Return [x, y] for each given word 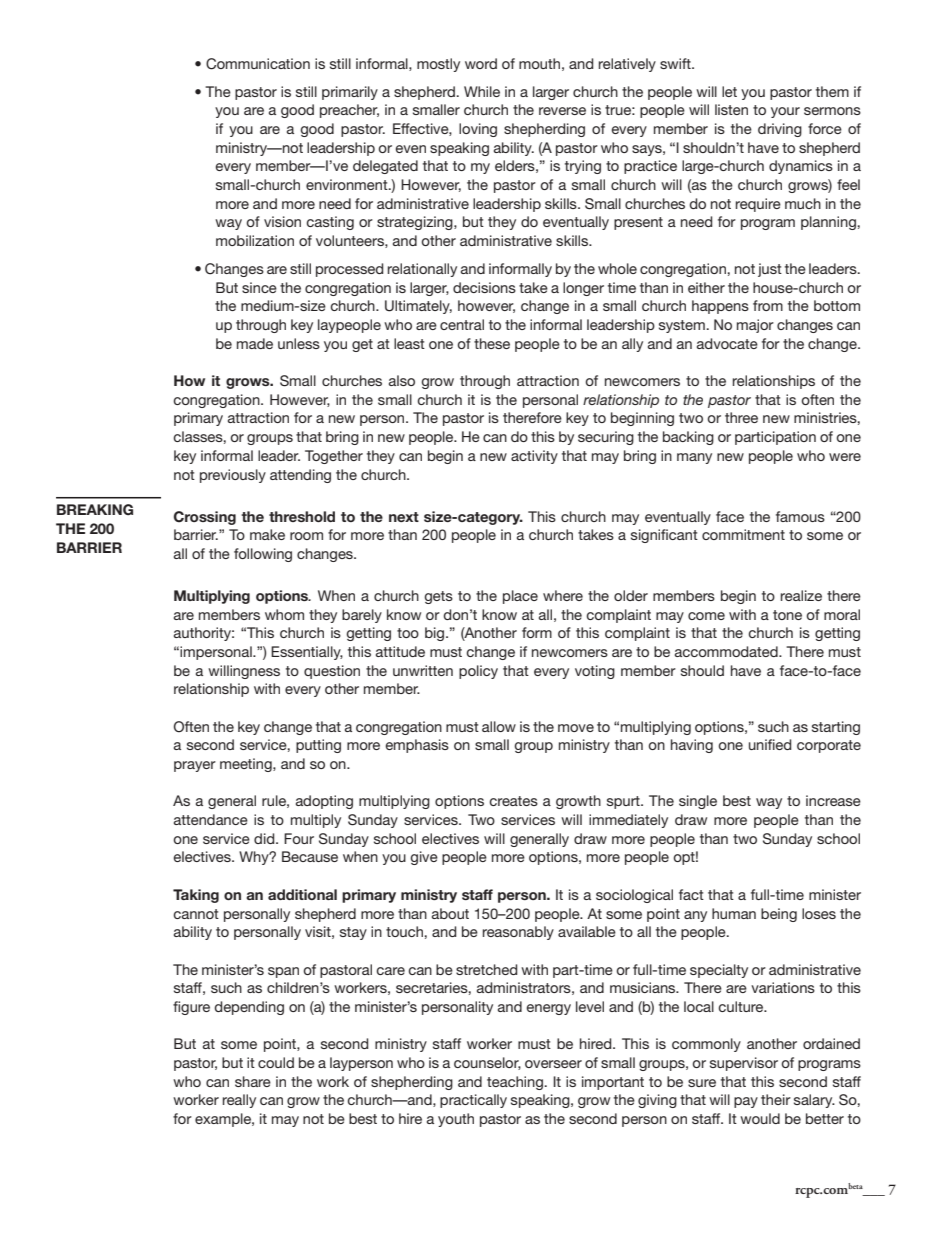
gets [438, 597]
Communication [258, 64]
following [263, 555]
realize [801, 595]
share [253, 1081]
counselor [487, 1063]
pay [746, 1102]
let [729, 91]
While [482, 91]
